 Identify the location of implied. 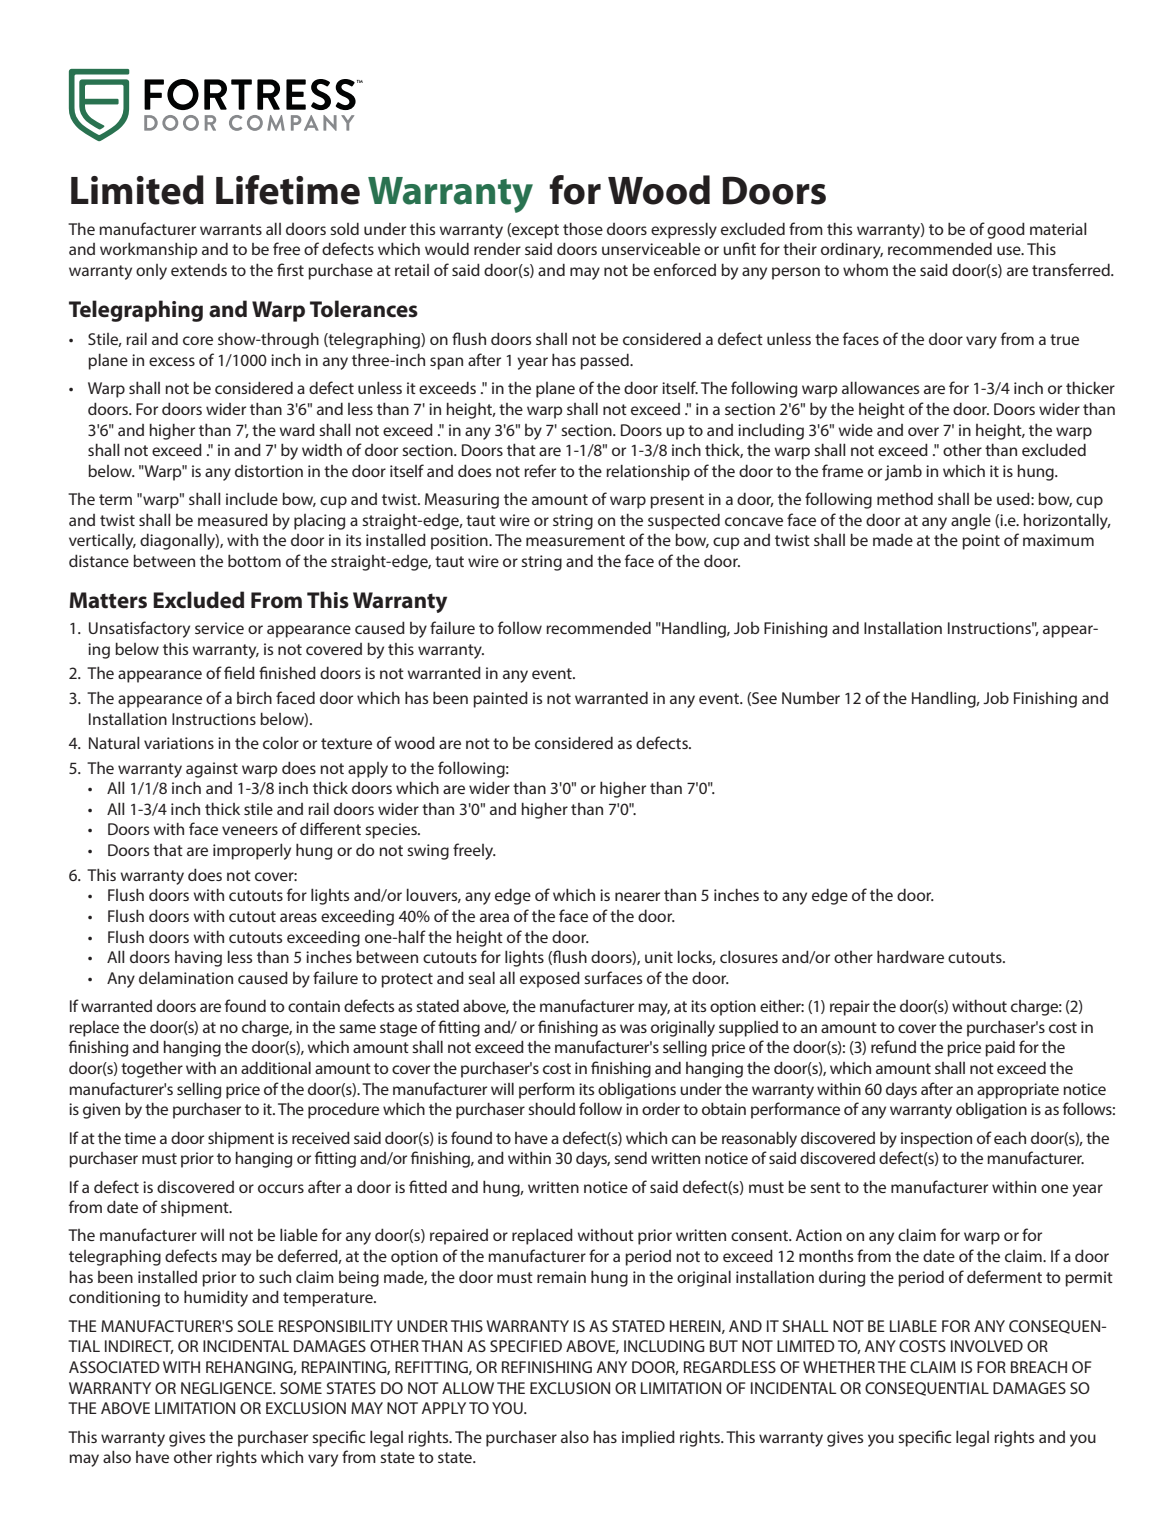
(648, 1438).
